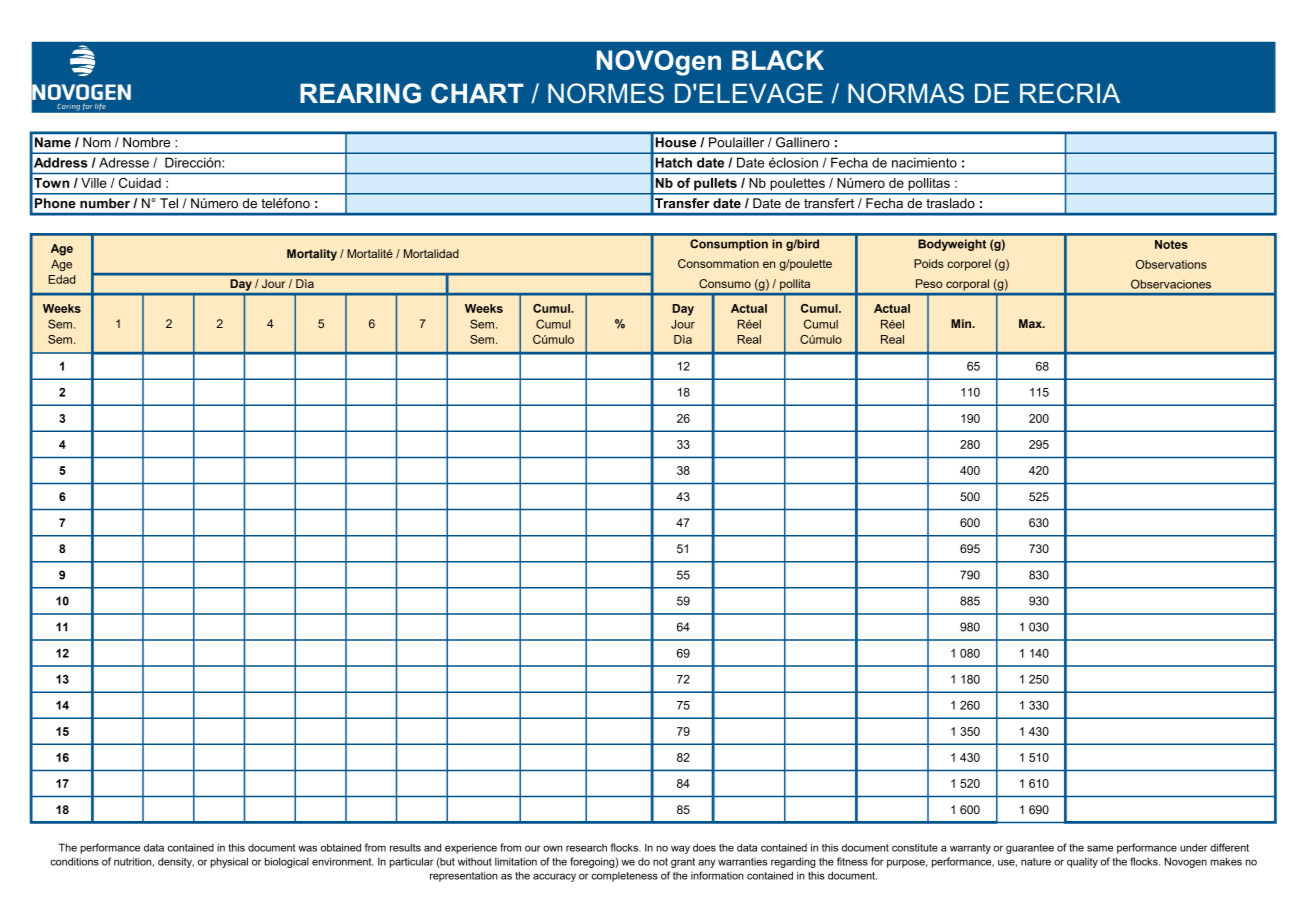 The height and width of the page is (924, 1308). Describe the element at coordinates (929, 283) in the page. I see `Peso` at that location.
